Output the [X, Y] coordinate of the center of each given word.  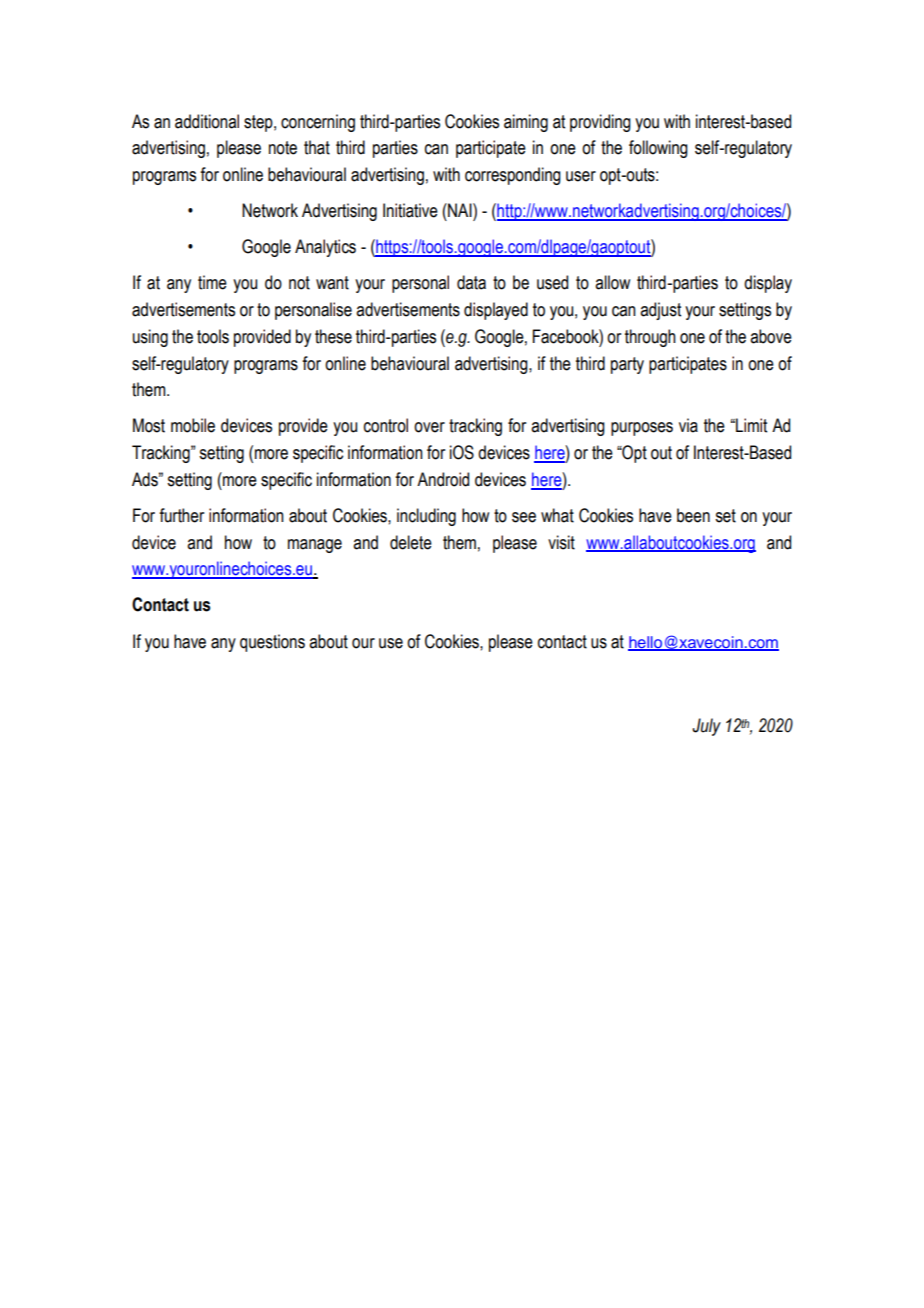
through [650, 338]
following [658, 149]
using [150, 338]
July [706, 727]
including [426, 517]
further [181, 515]
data [471, 282]
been [693, 515]
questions [272, 643]
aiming [526, 123]
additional [207, 121]
